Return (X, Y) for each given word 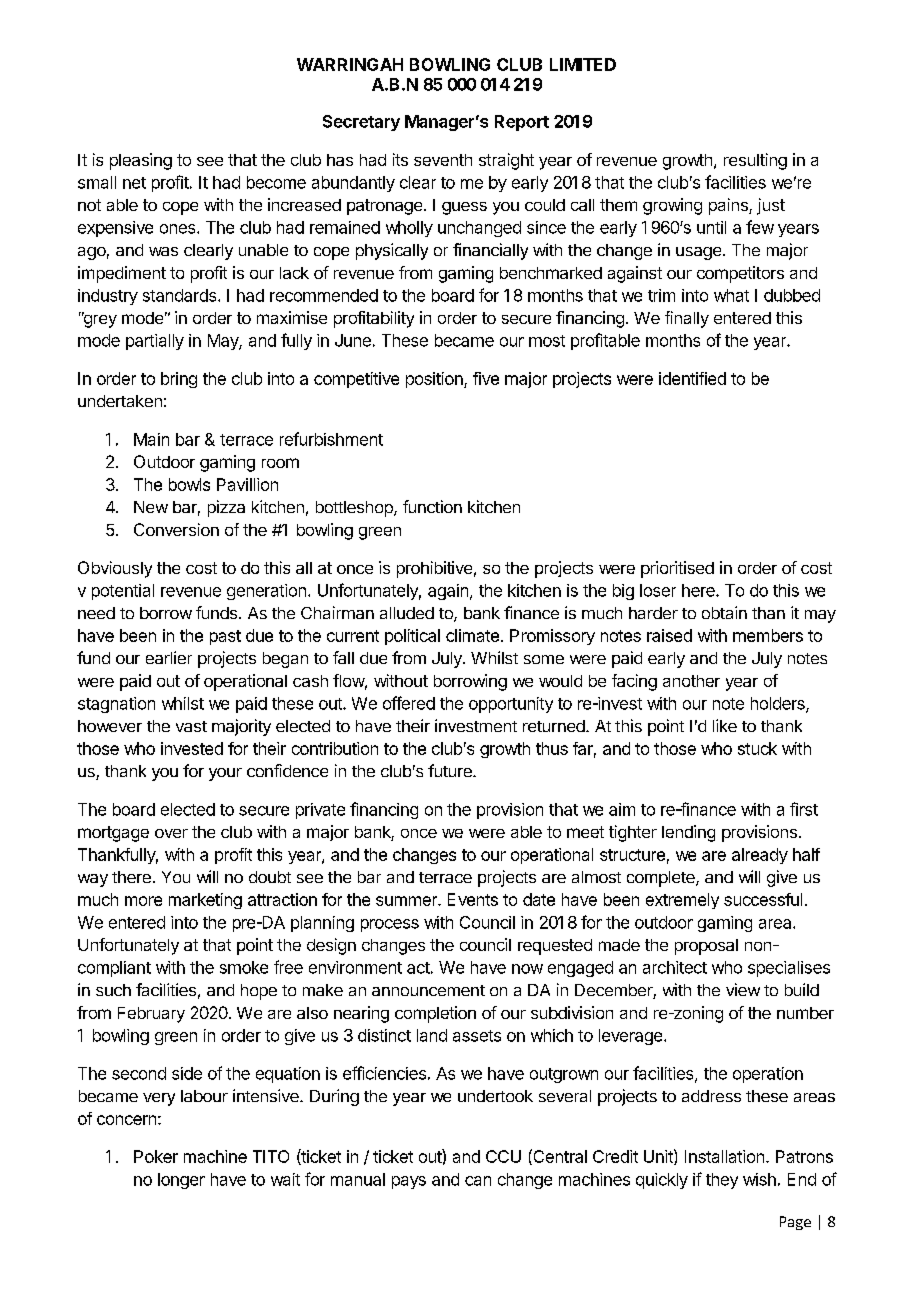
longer (181, 1181)
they (722, 1181)
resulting (755, 161)
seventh (443, 160)
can (478, 1181)
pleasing (141, 161)
